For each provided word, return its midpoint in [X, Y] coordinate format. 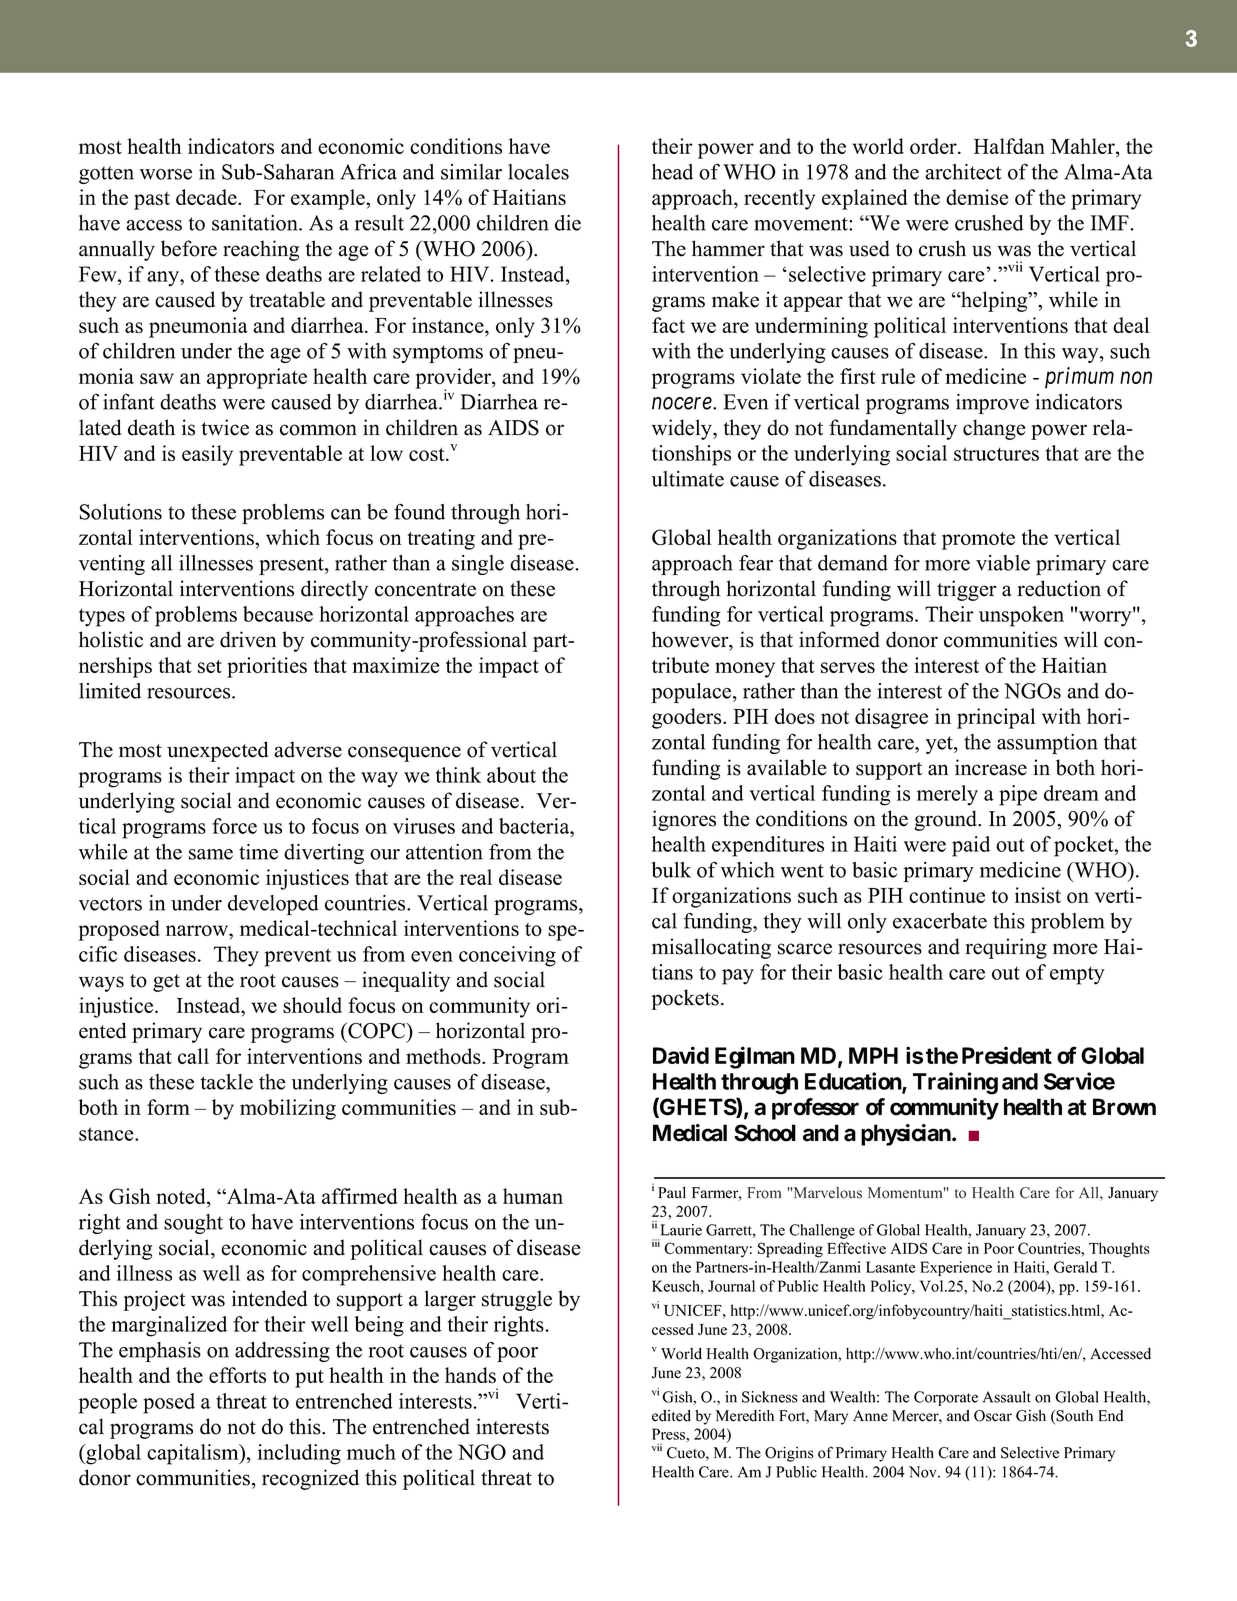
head [672, 172]
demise [977, 197]
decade [207, 197]
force [234, 826]
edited [671, 1415]
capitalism [194, 1454]
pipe [1018, 795]
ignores [684, 820]
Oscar [993, 1416]
